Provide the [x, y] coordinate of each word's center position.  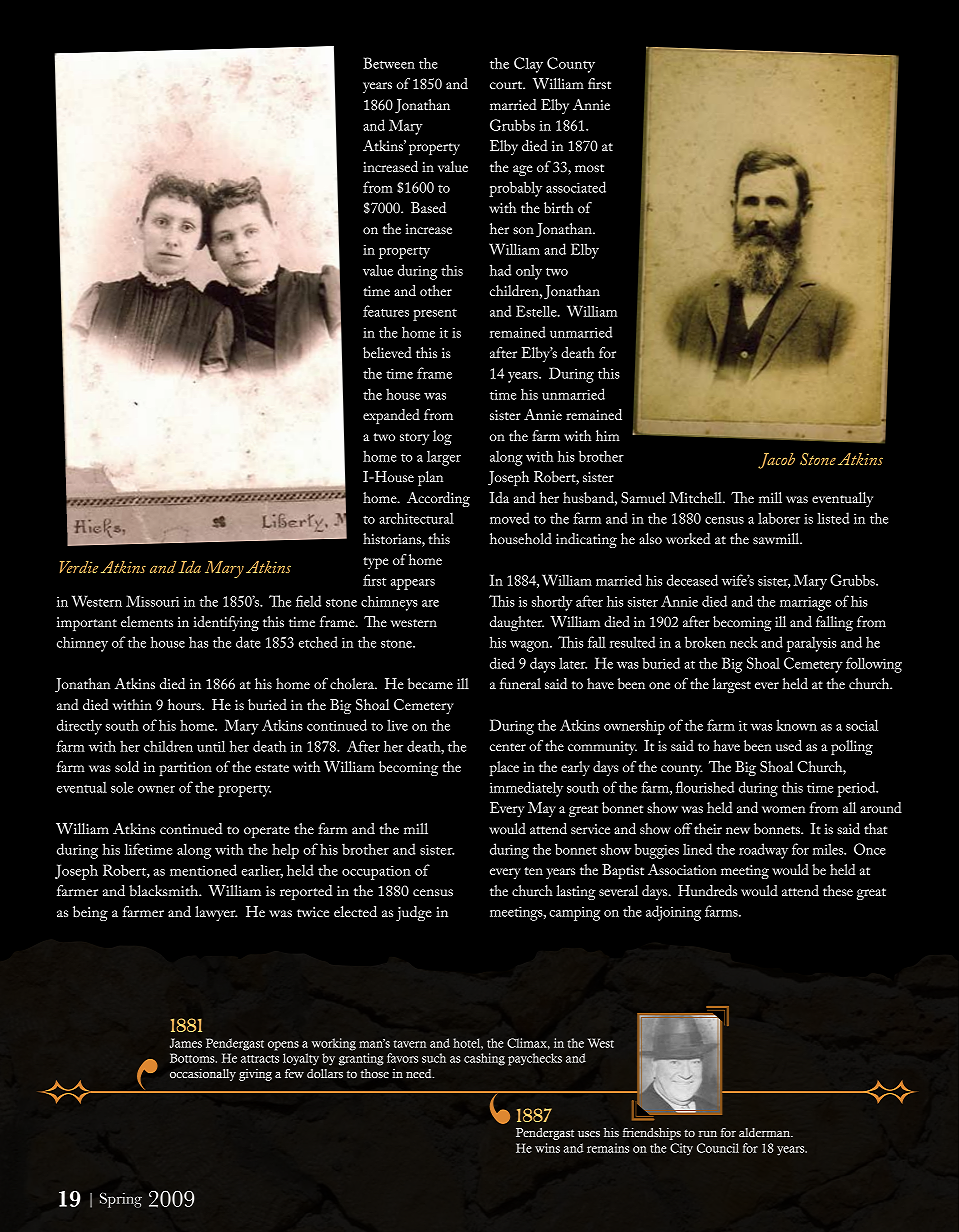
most [589, 168]
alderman [765, 1132]
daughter [517, 623]
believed [387, 352]
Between [389, 63]
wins [547, 1148]
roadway [763, 851]
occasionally [203, 1075]
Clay [528, 65]
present [435, 314]
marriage [805, 603]
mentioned [203, 870]
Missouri [153, 601]
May [542, 809]
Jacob [776, 461]
